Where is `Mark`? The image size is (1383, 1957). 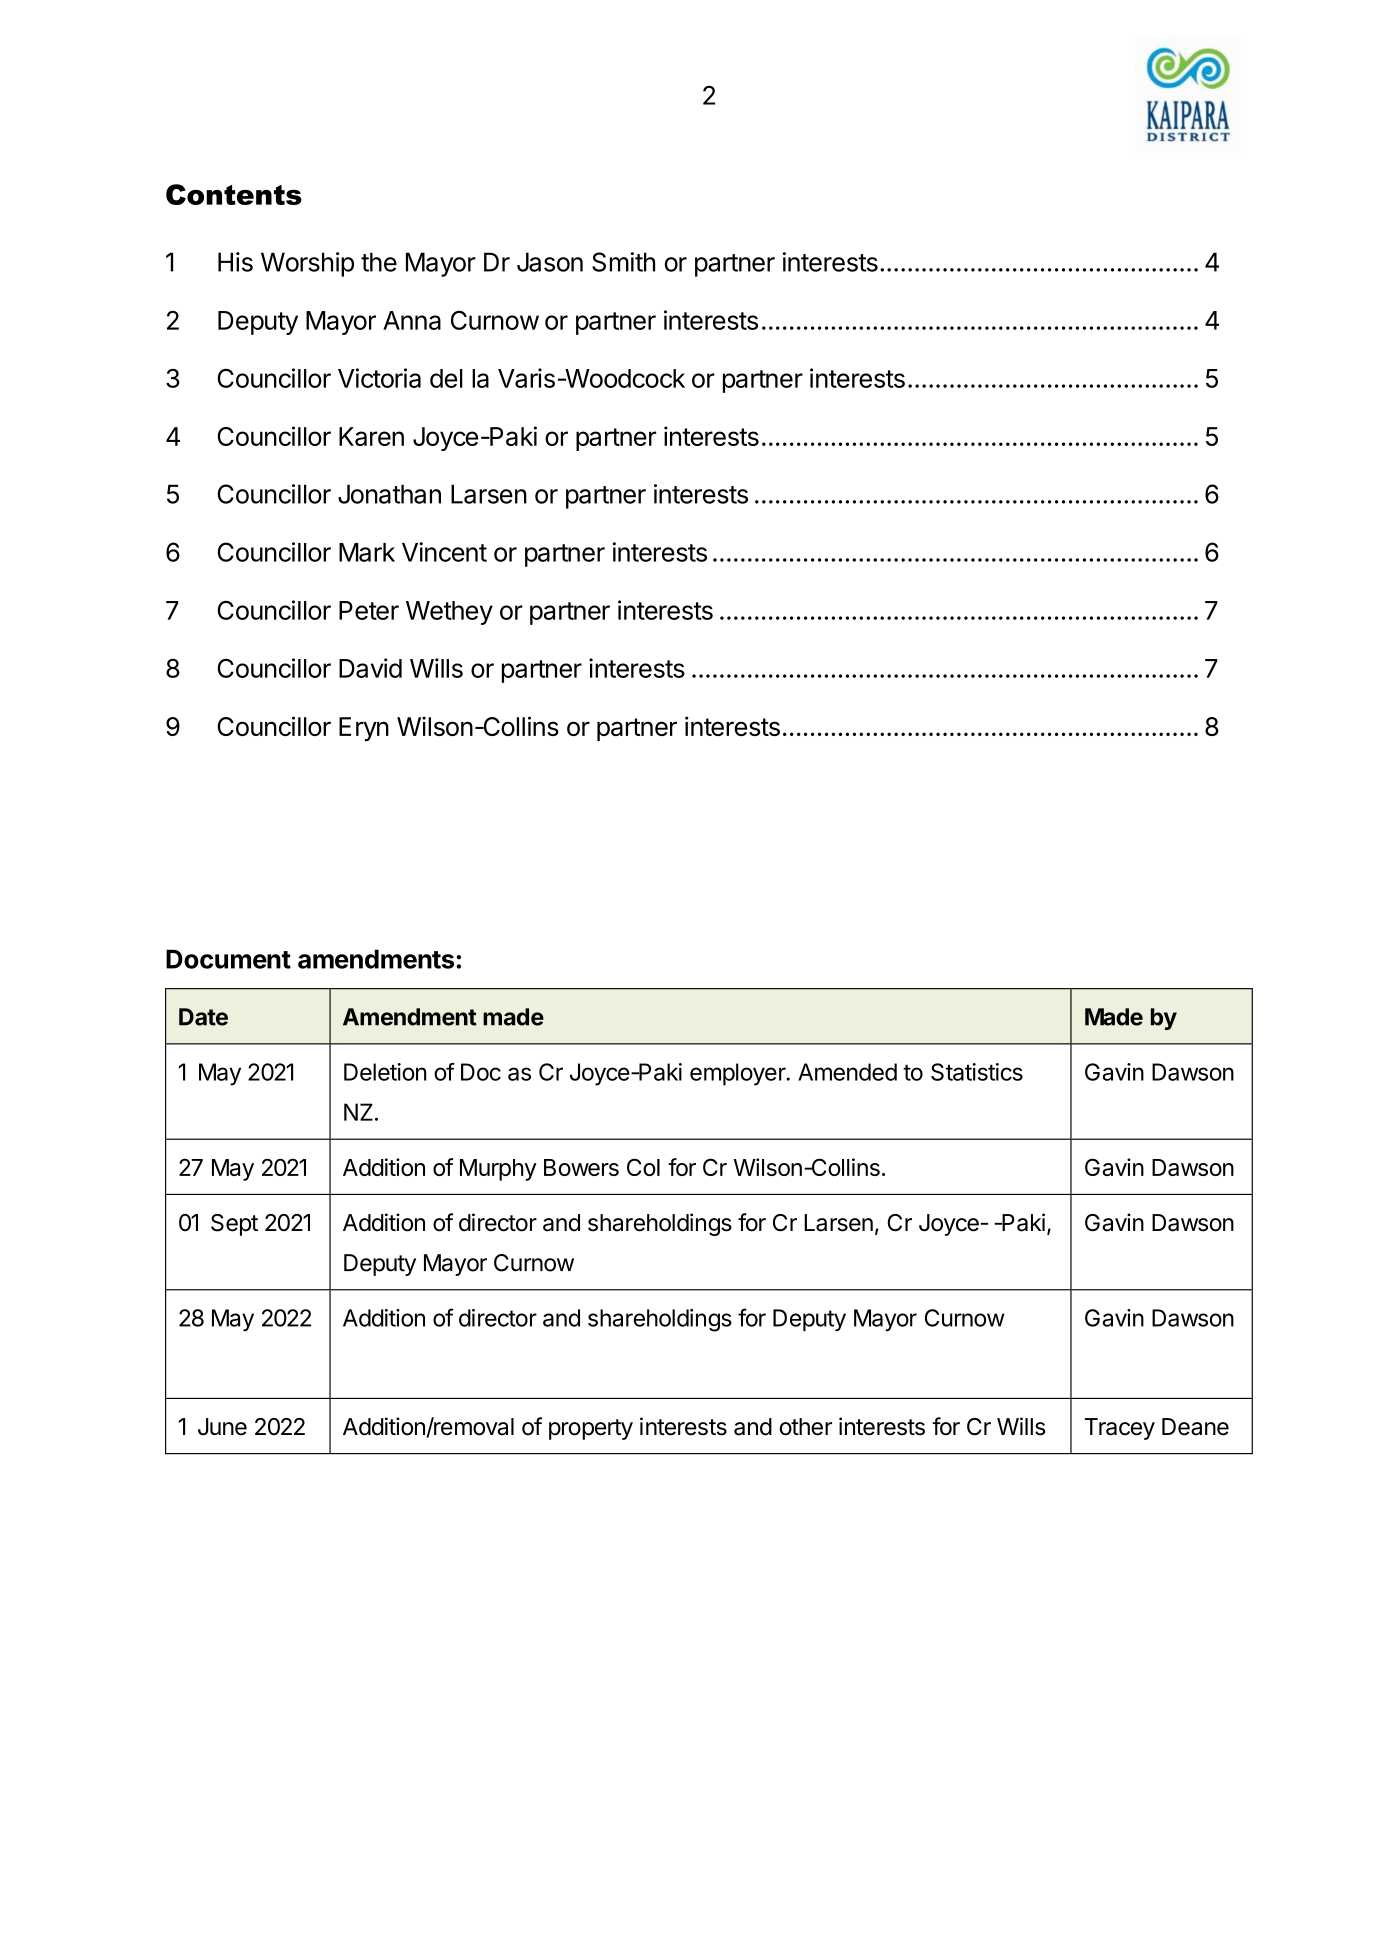
Mark is located at coordinates (367, 552).
